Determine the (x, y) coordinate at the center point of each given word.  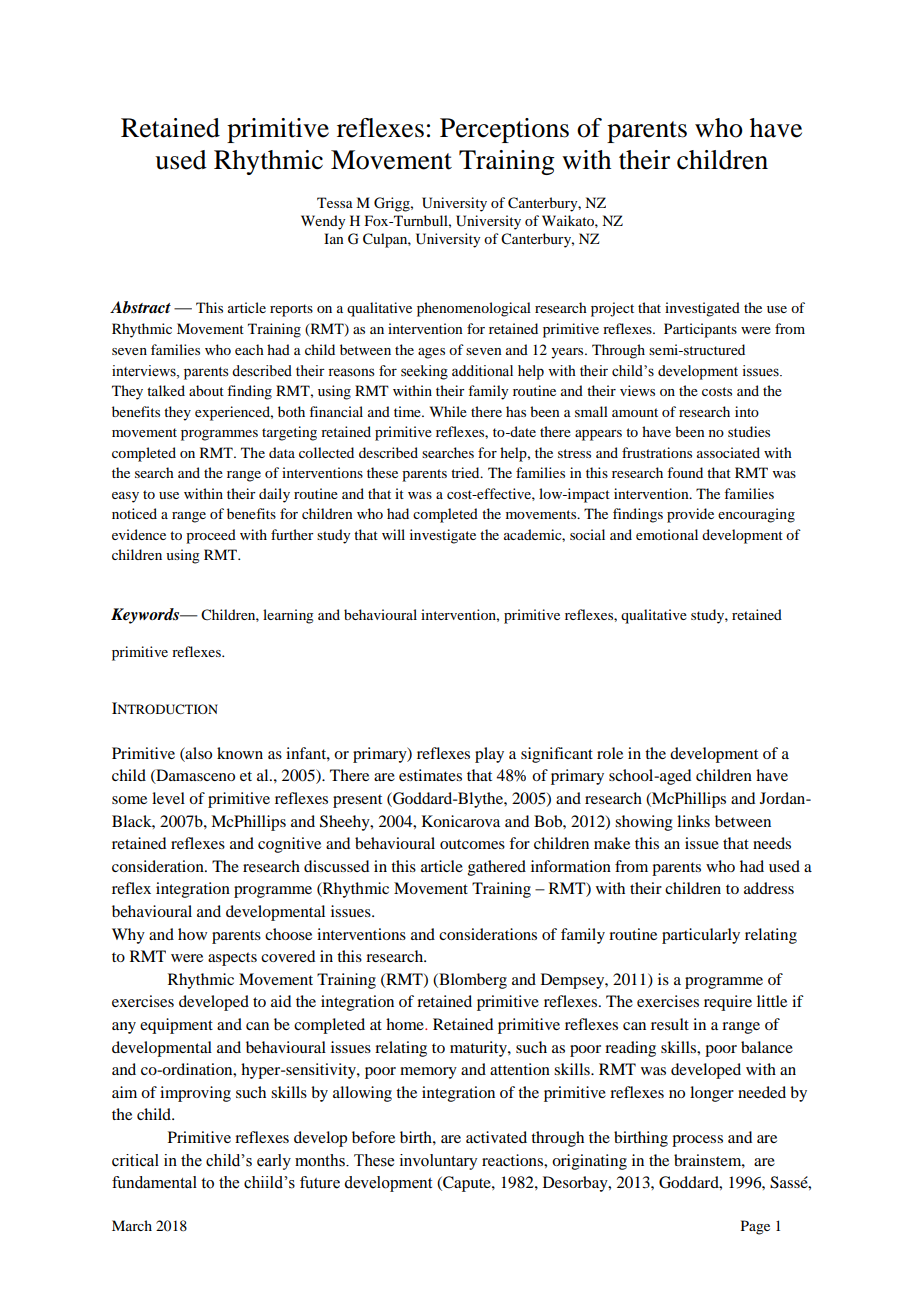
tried (466, 472)
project (612, 309)
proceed (211, 536)
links (693, 821)
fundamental (154, 1182)
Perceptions (504, 130)
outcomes (472, 844)
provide (690, 515)
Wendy (323, 222)
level (168, 798)
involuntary (439, 1162)
